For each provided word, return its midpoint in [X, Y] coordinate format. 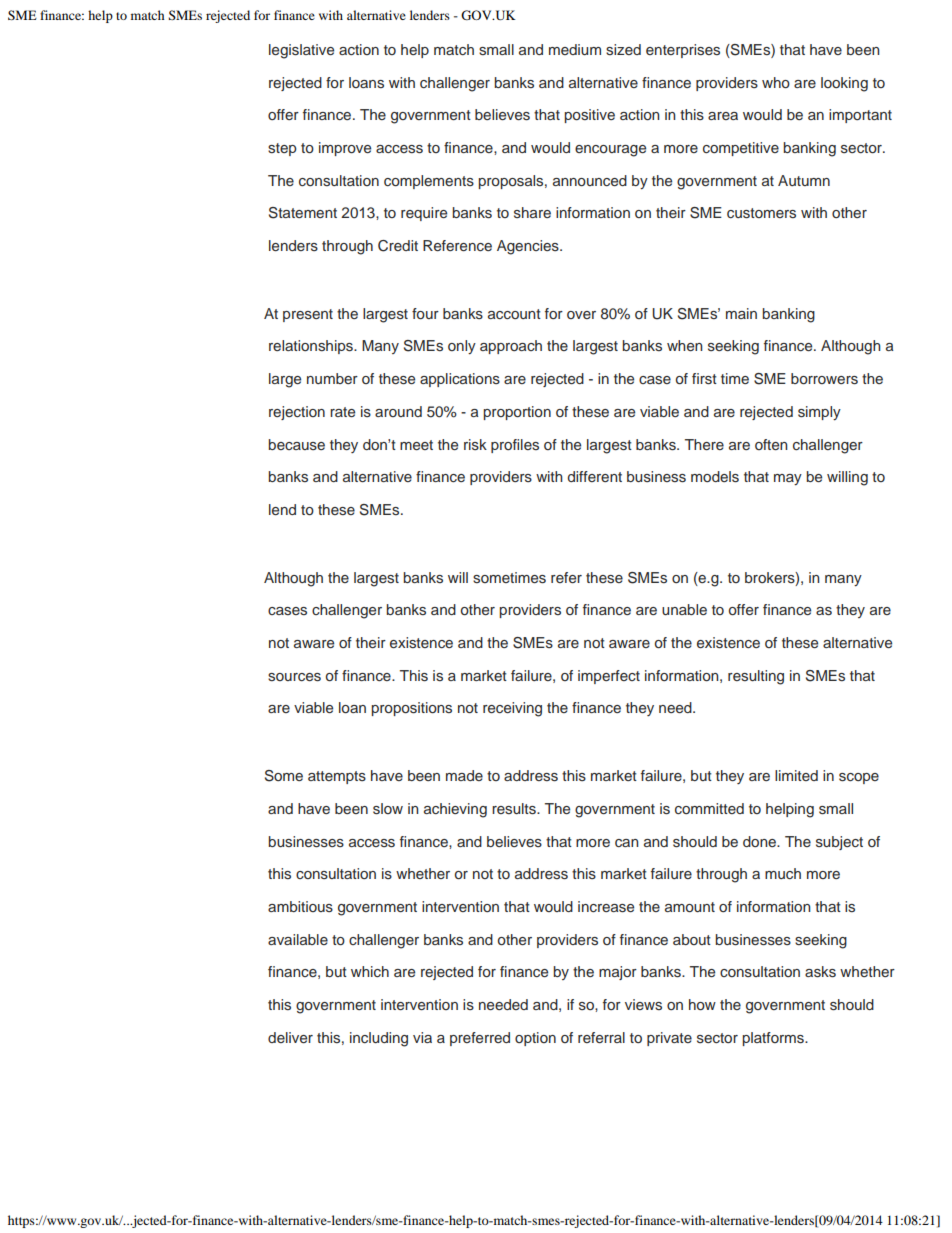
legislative [301, 51]
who [776, 82]
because [296, 444]
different [595, 476]
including [379, 1039]
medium [575, 49]
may [788, 480]
